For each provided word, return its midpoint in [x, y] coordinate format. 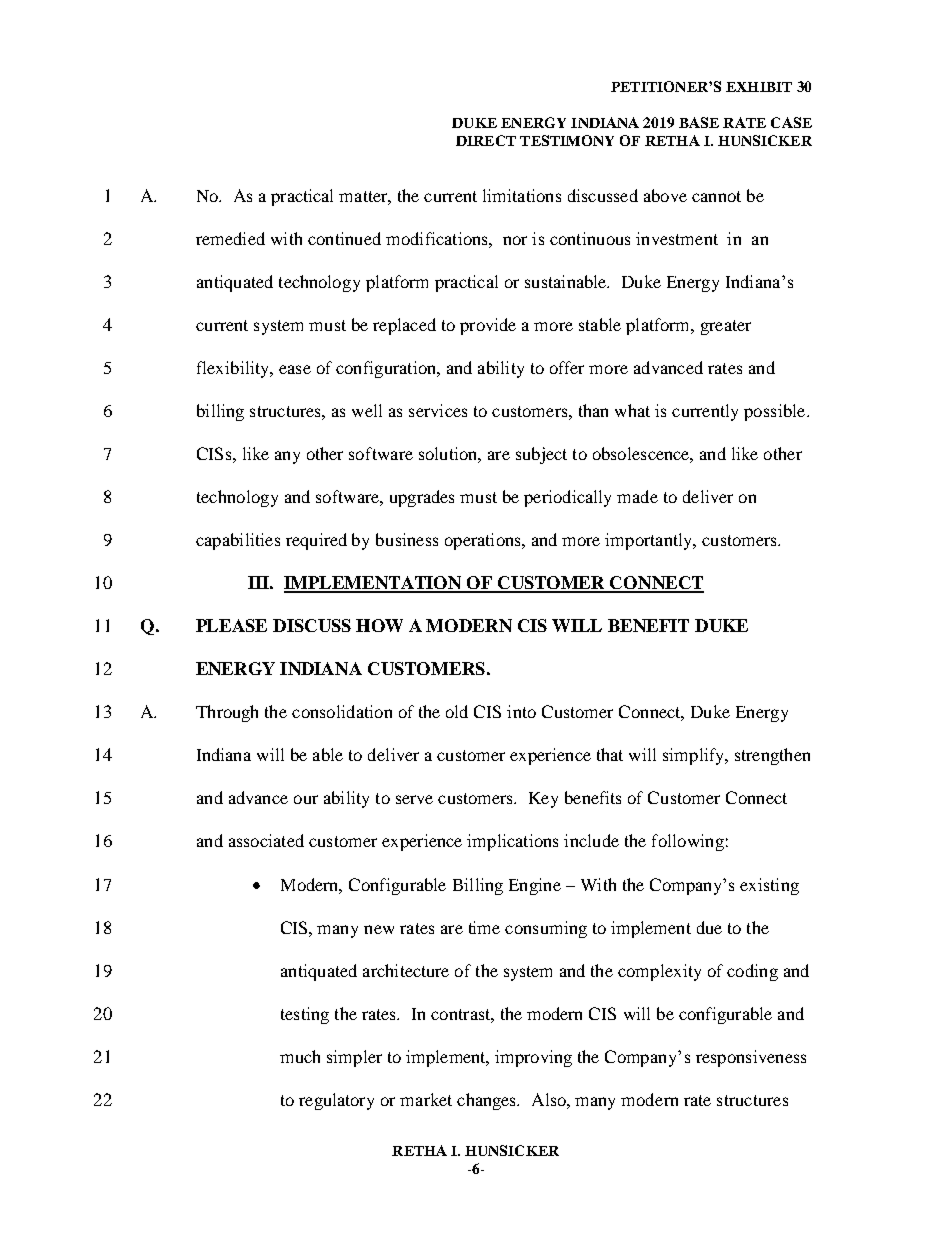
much [300, 1056]
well [367, 410]
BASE [699, 122]
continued [344, 238]
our [306, 799]
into [521, 711]
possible [776, 412]
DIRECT [486, 140]
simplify [695, 756]
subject [541, 455]
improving [533, 1058]
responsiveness [751, 1058]
